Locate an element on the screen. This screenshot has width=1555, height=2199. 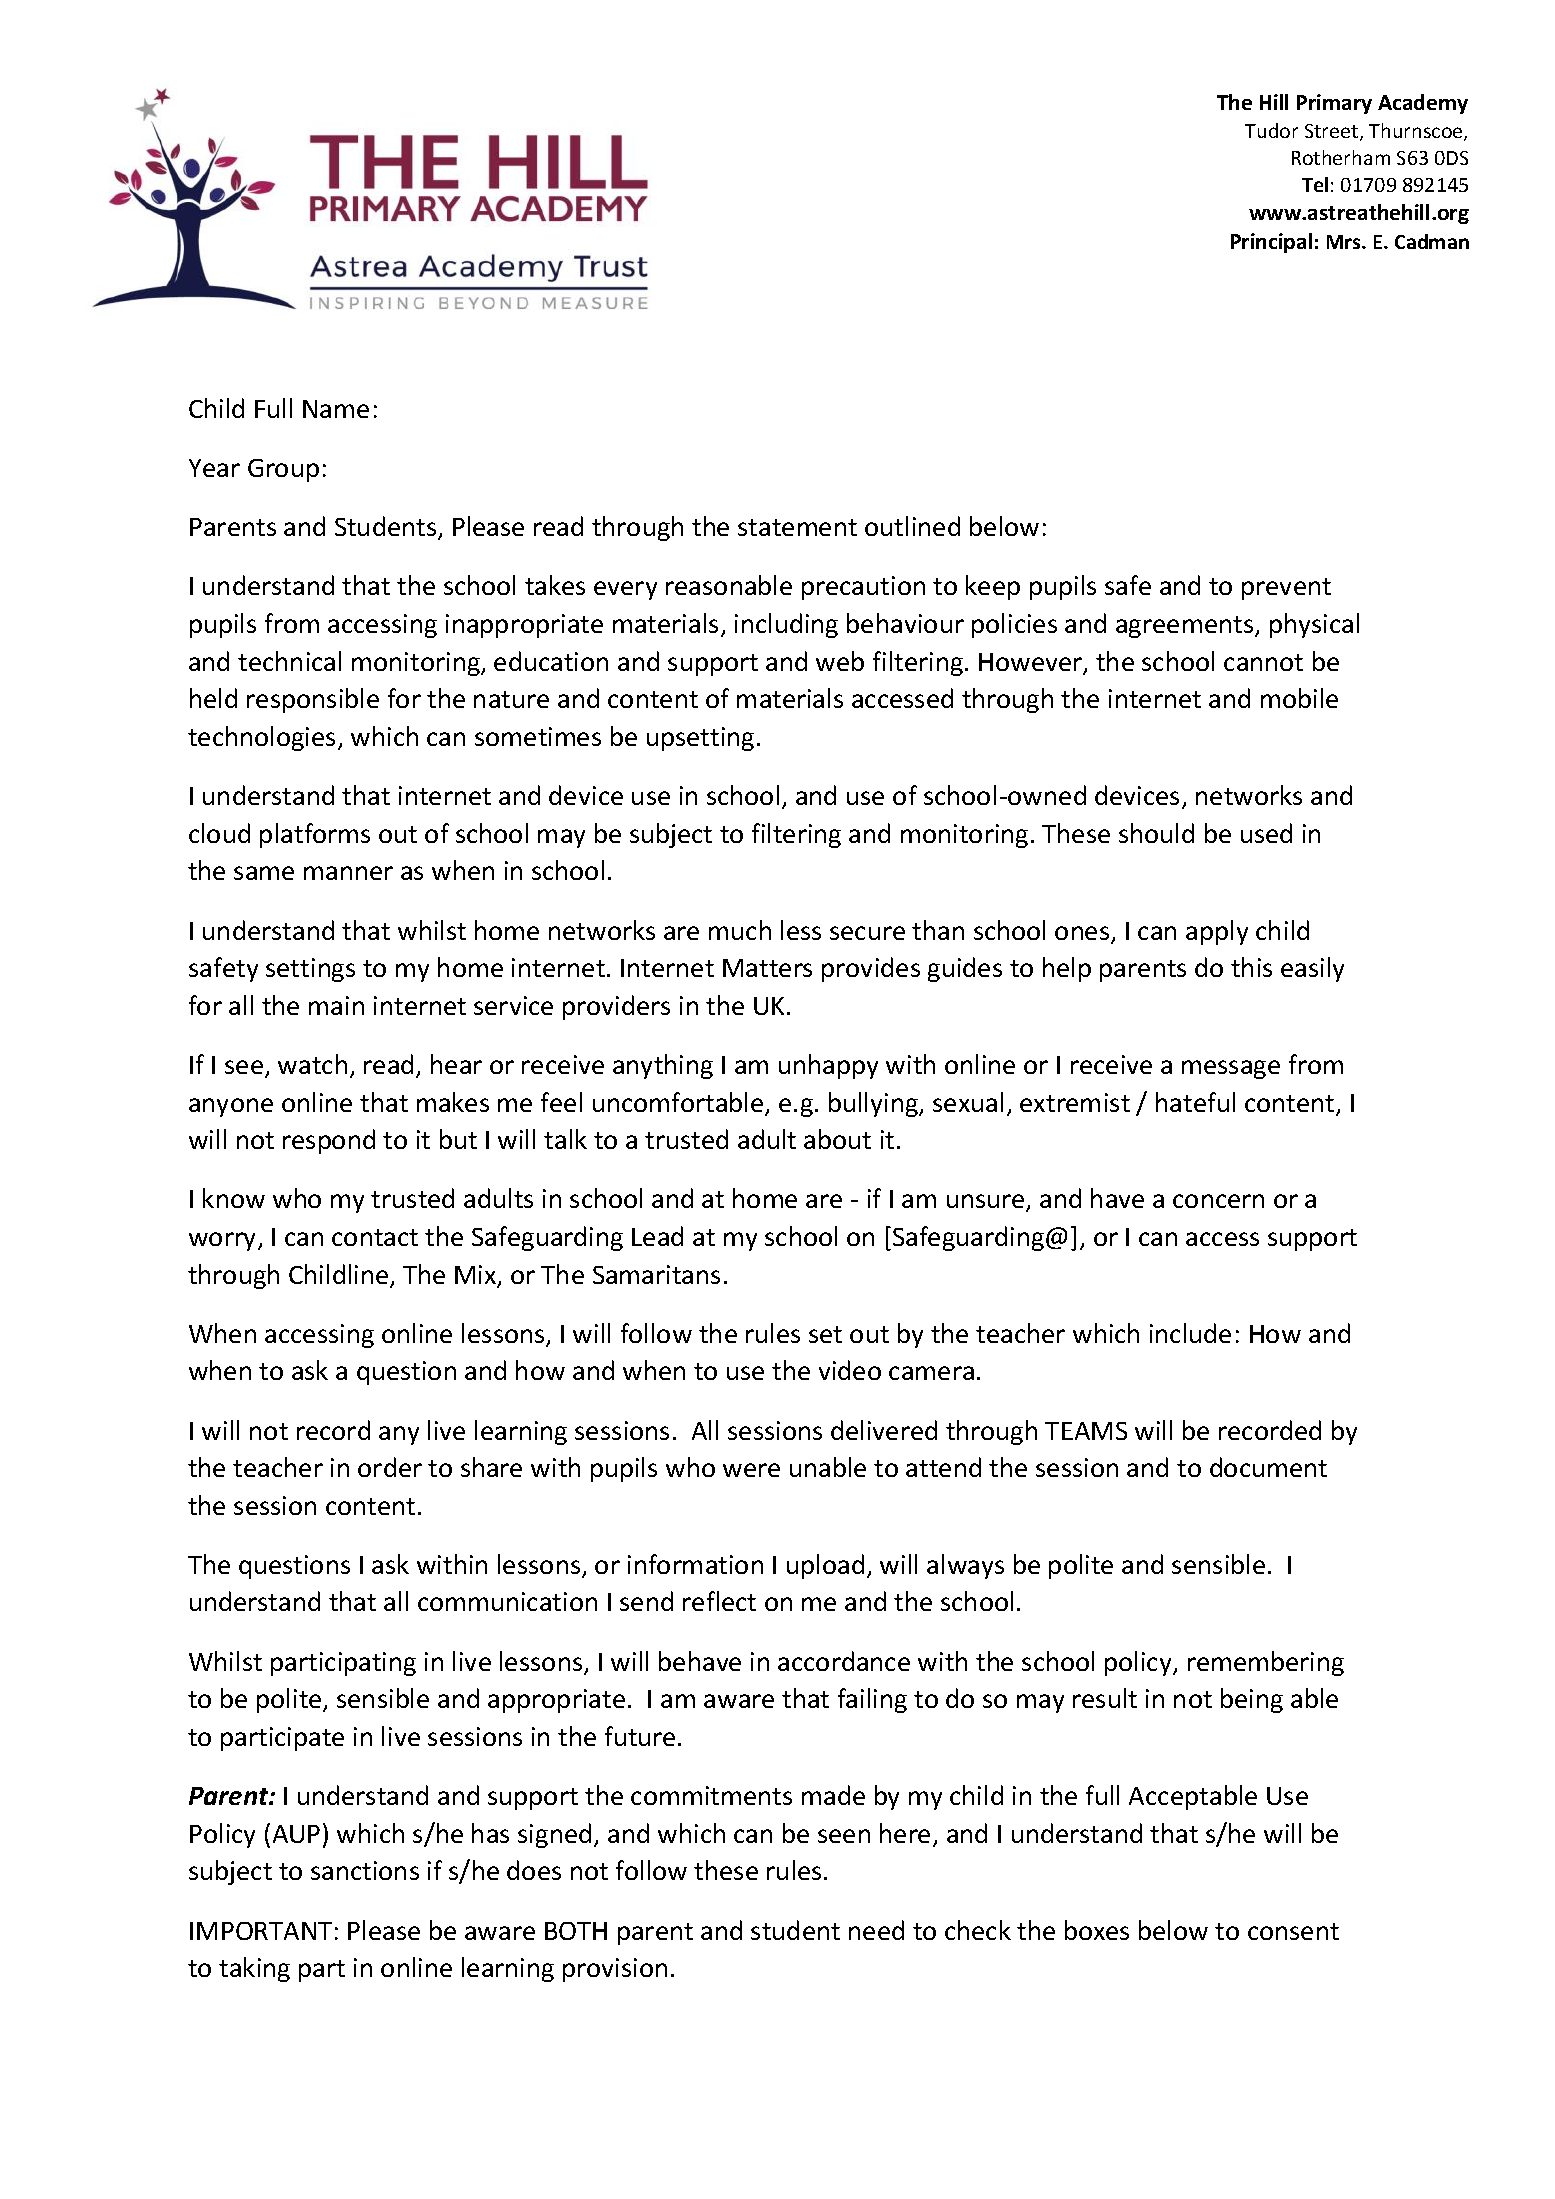
communication is located at coordinates (507, 1601).
